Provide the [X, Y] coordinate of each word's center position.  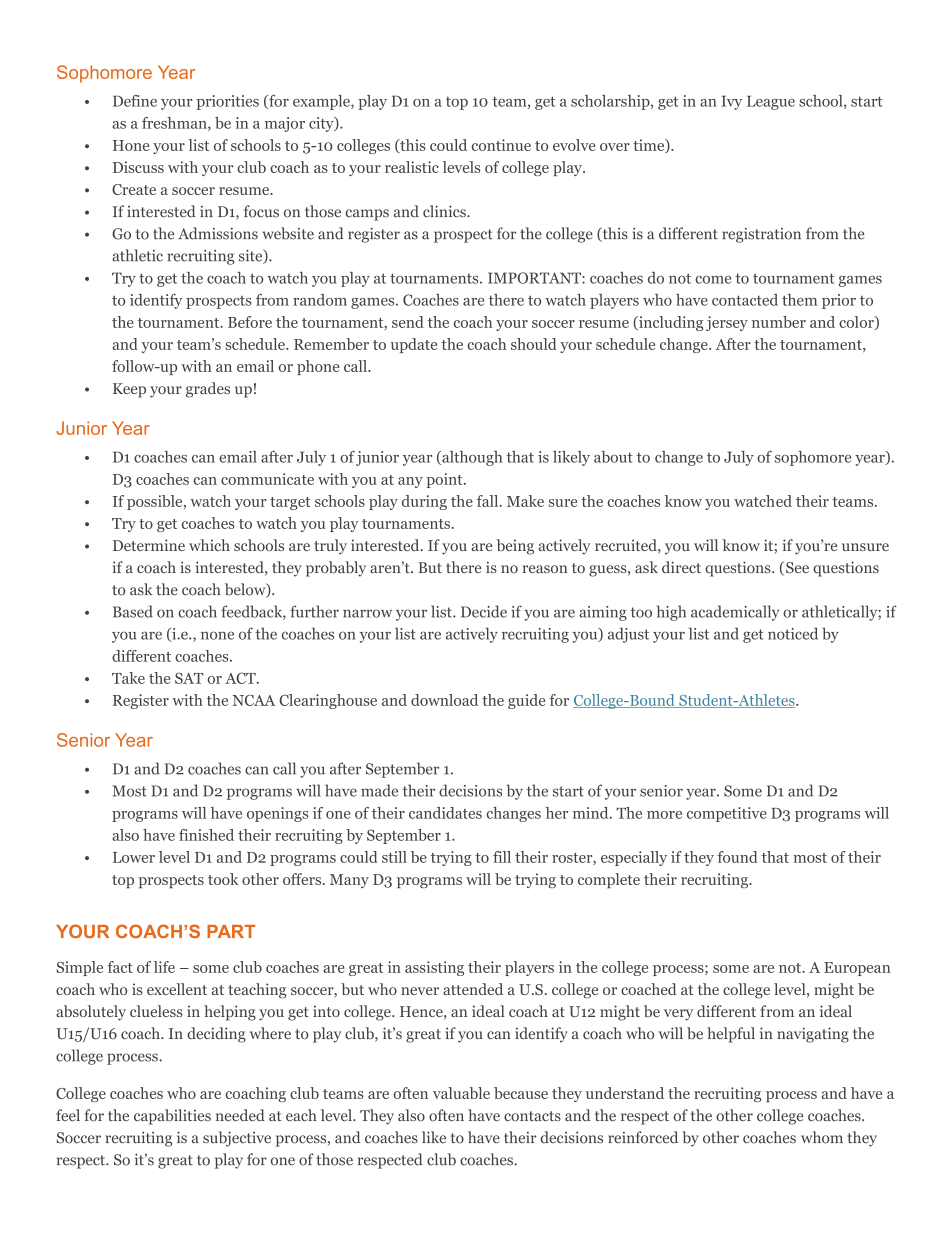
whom [822, 1137]
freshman [175, 124]
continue [501, 145]
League [771, 102]
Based [133, 611]
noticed [793, 633]
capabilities [172, 1117]
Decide [484, 611]
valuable [461, 1093]
